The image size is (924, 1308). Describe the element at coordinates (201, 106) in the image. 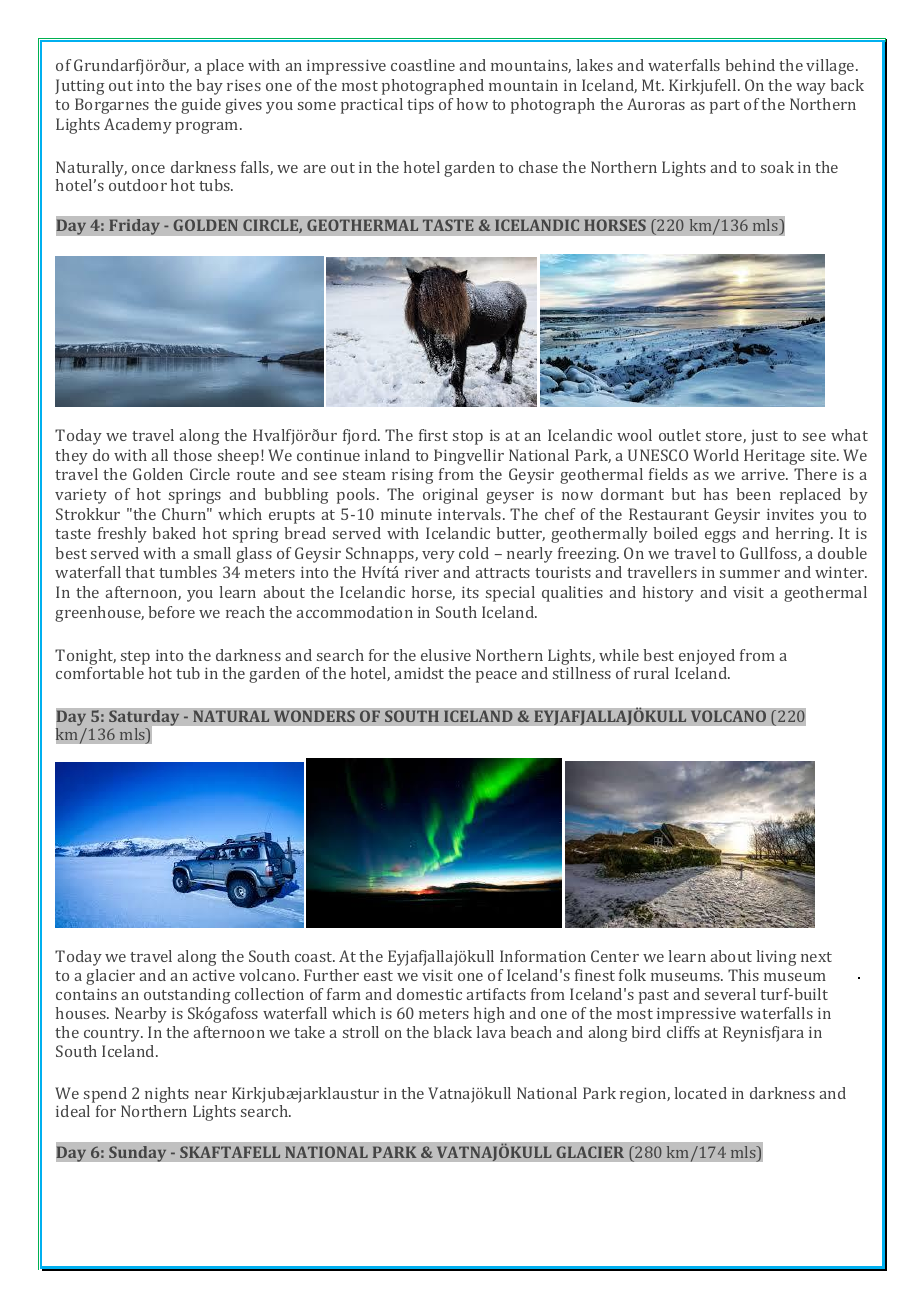

I see `guide` at that location.
